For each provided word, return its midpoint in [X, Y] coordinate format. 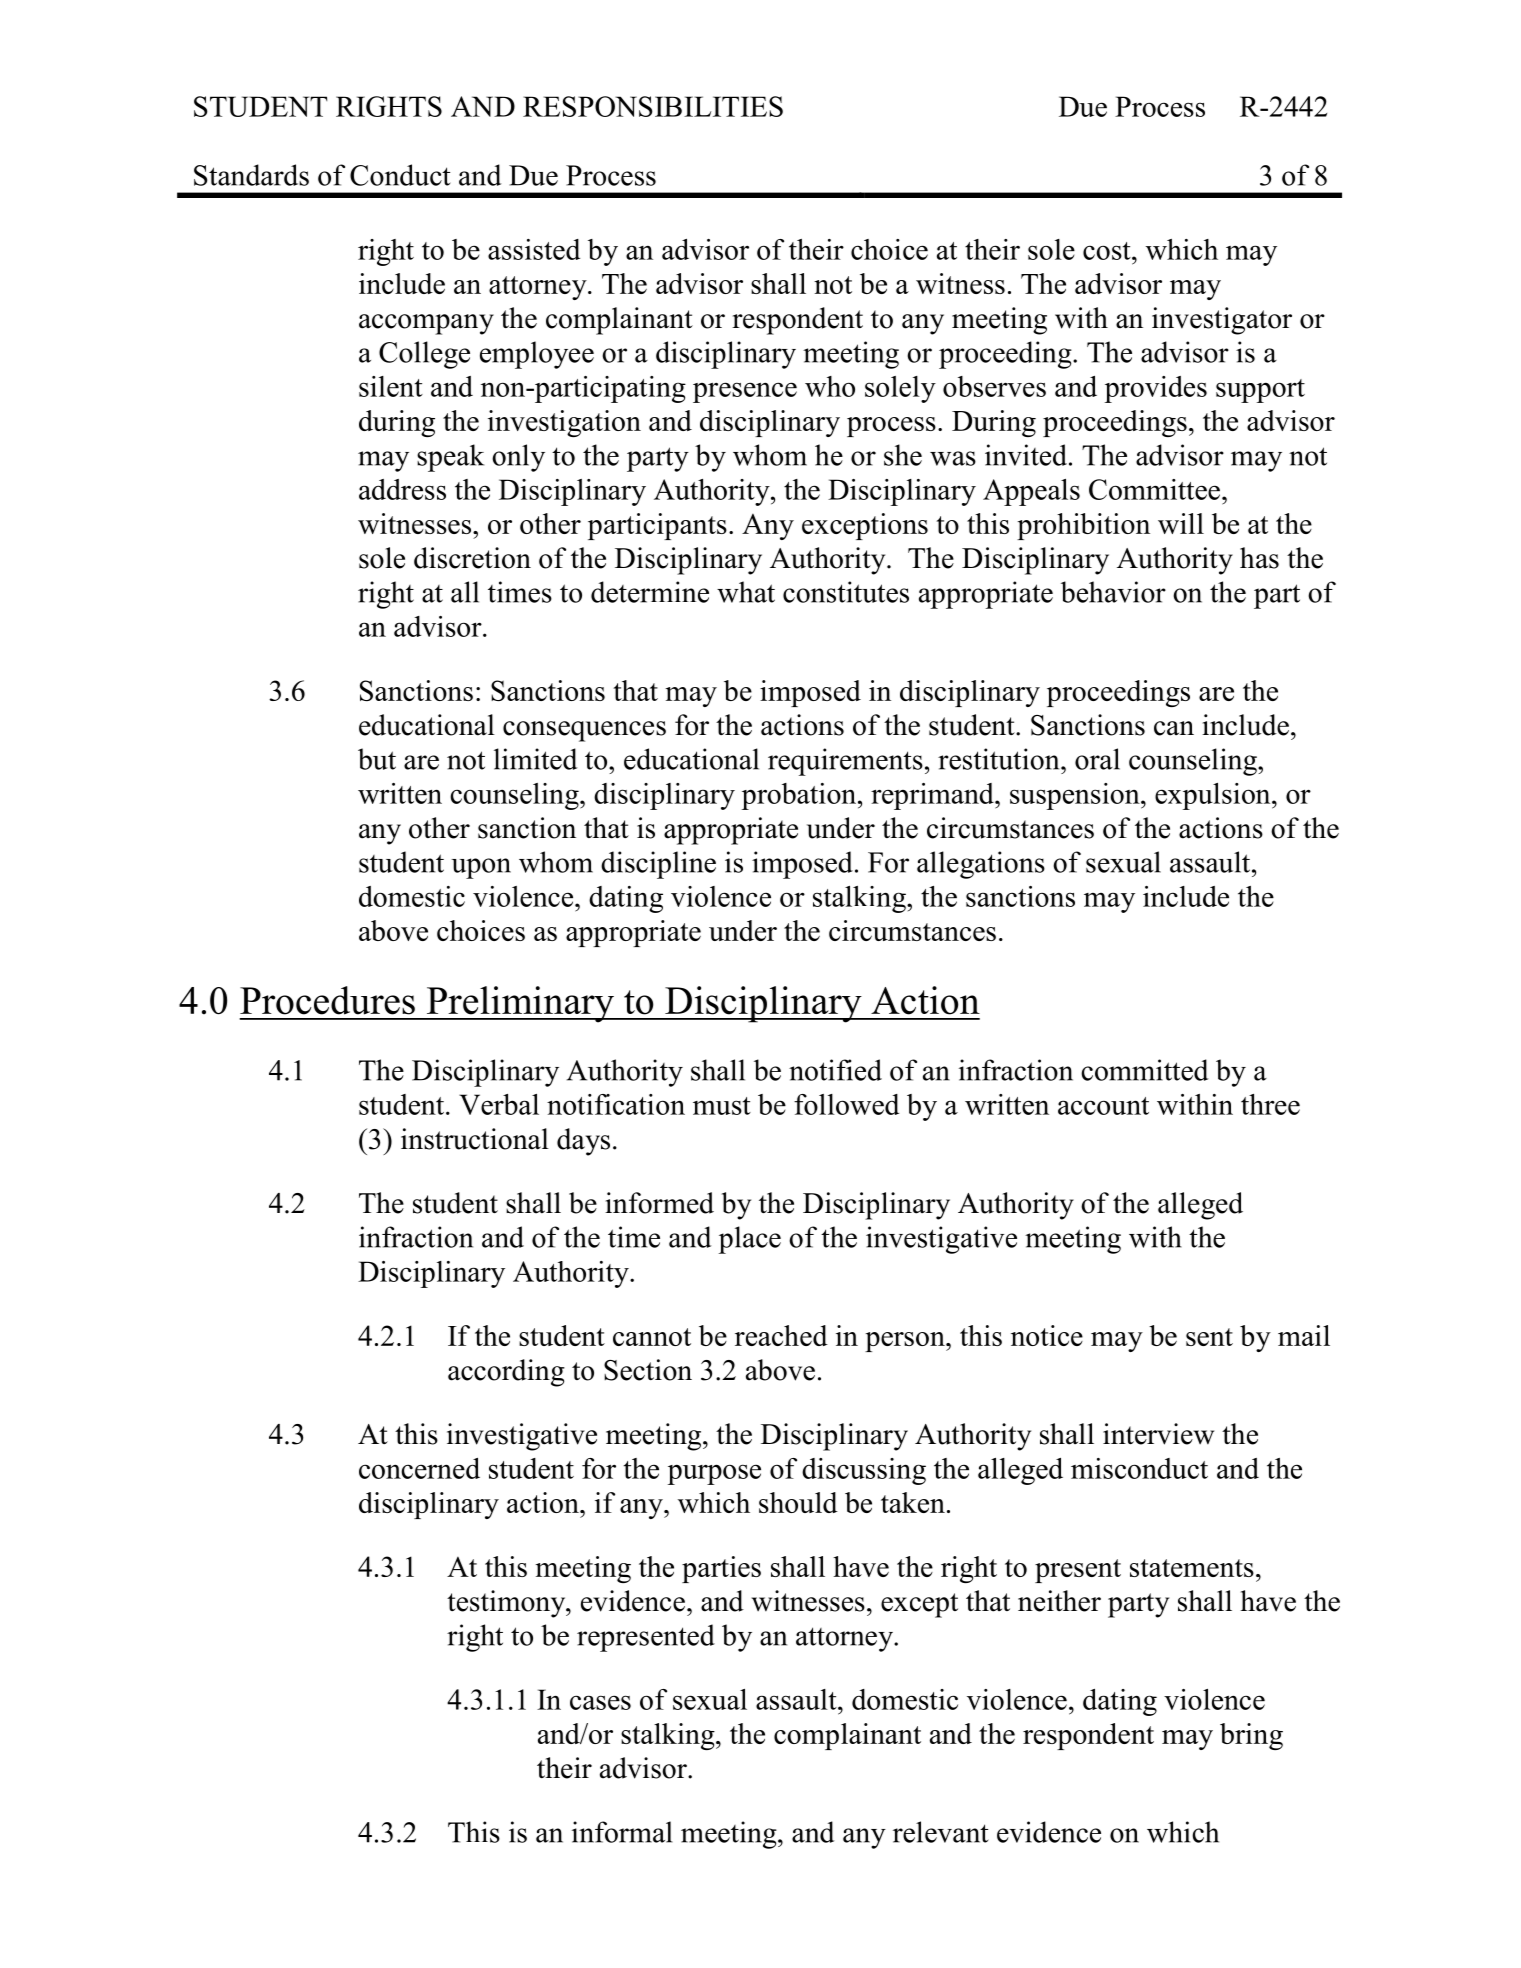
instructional [475, 1139]
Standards [251, 175]
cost [1108, 251]
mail [1304, 1335]
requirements [845, 762]
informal [622, 1832]
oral [1097, 759]
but [377, 759]
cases [600, 1702]
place [750, 1240]
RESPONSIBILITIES [653, 106]
